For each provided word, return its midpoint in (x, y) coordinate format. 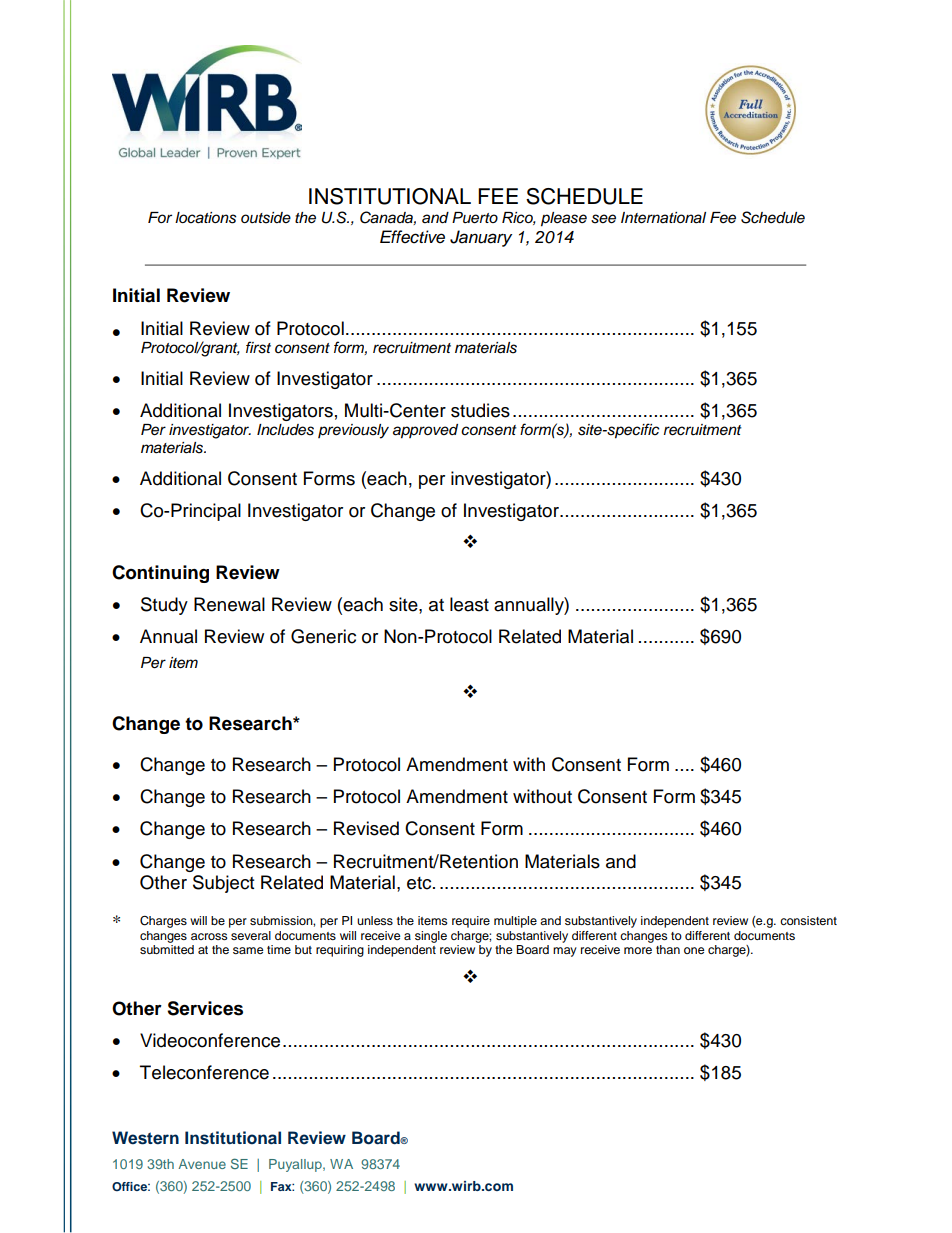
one (694, 950)
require (471, 922)
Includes (285, 430)
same (248, 950)
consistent (808, 920)
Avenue (202, 1164)
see (603, 219)
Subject (223, 884)
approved (425, 431)
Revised (366, 828)
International (663, 218)
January (481, 238)
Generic (323, 636)
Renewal (229, 604)
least (469, 604)
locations (206, 218)
